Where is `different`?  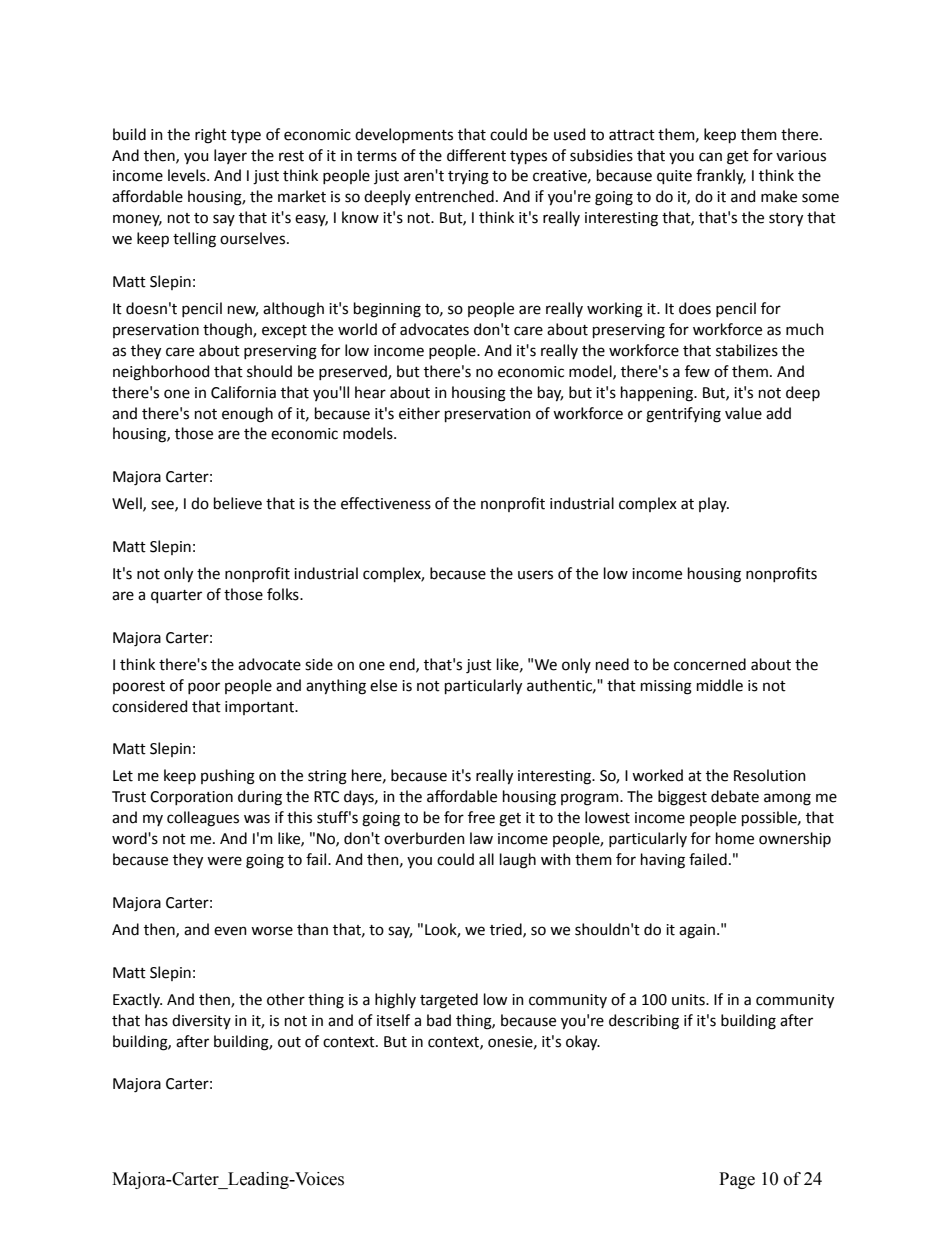
different is located at coordinates (476, 155).
